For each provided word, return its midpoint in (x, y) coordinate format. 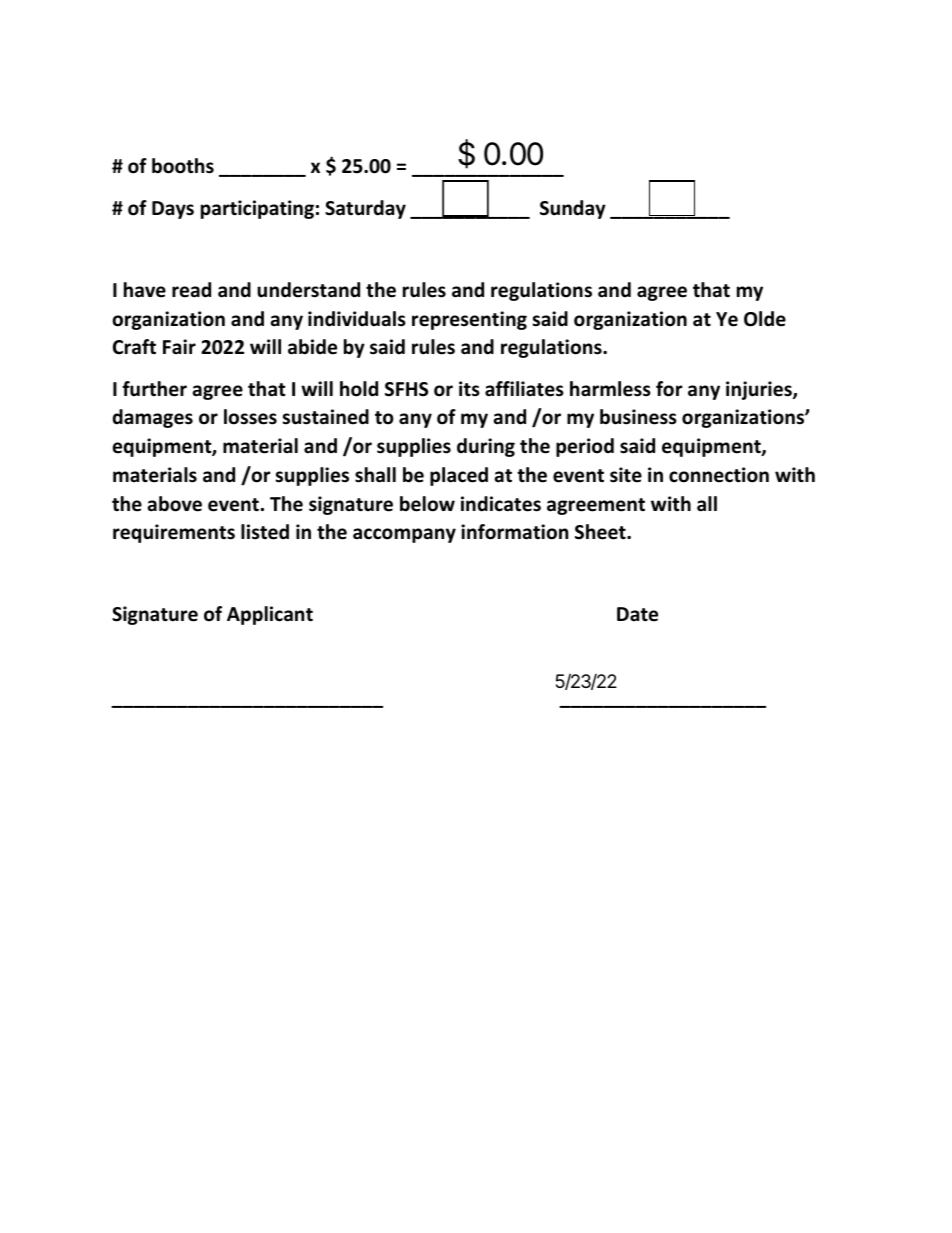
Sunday (573, 209)
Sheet (601, 532)
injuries (760, 390)
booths (183, 166)
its (469, 389)
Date (637, 614)
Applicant (270, 615)
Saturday (365, 209)
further (154, 389)
